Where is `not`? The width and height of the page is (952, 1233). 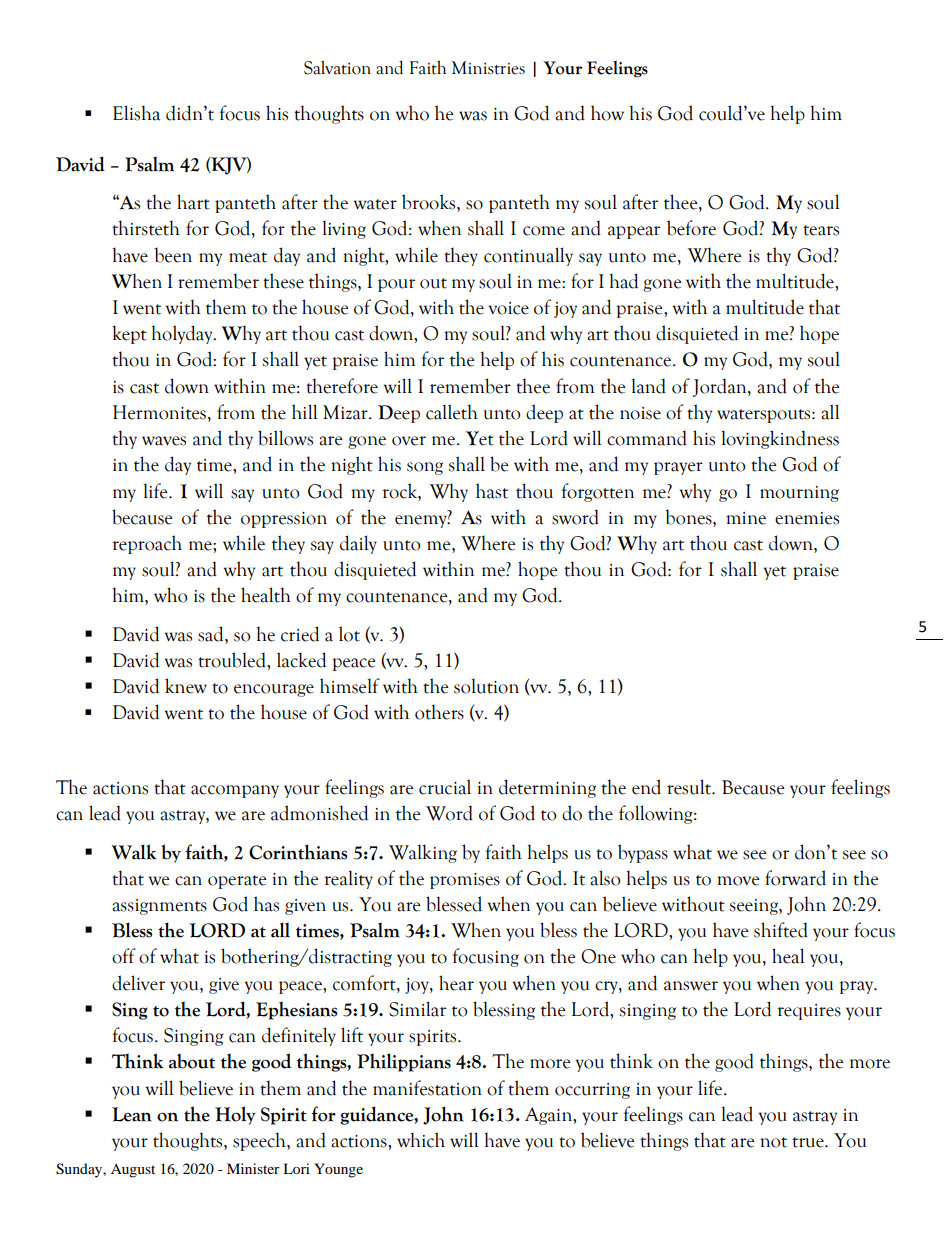
not is located at coordinates (773, 1142).
